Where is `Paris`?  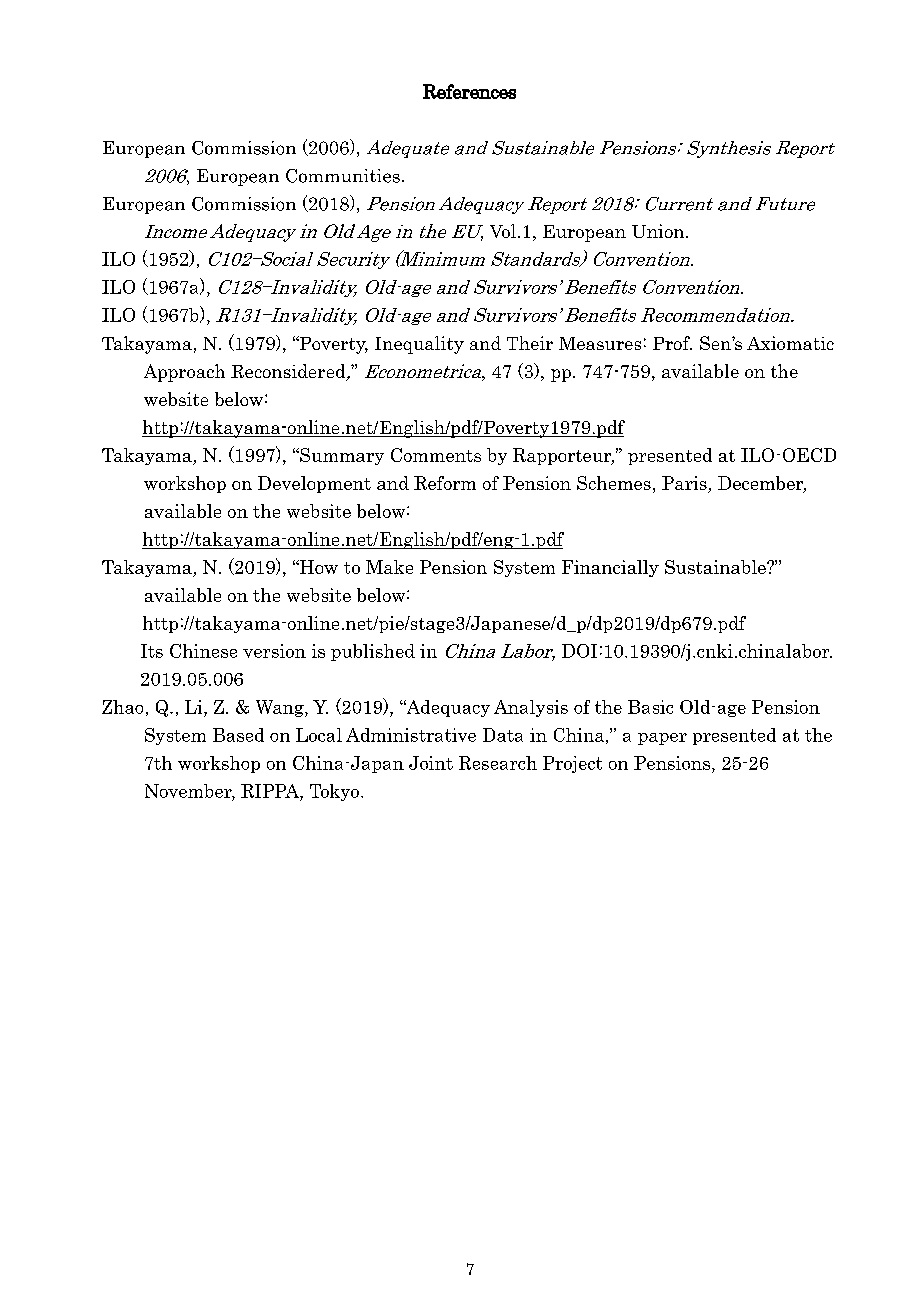 Paris is located at coordinates (685, 484).
